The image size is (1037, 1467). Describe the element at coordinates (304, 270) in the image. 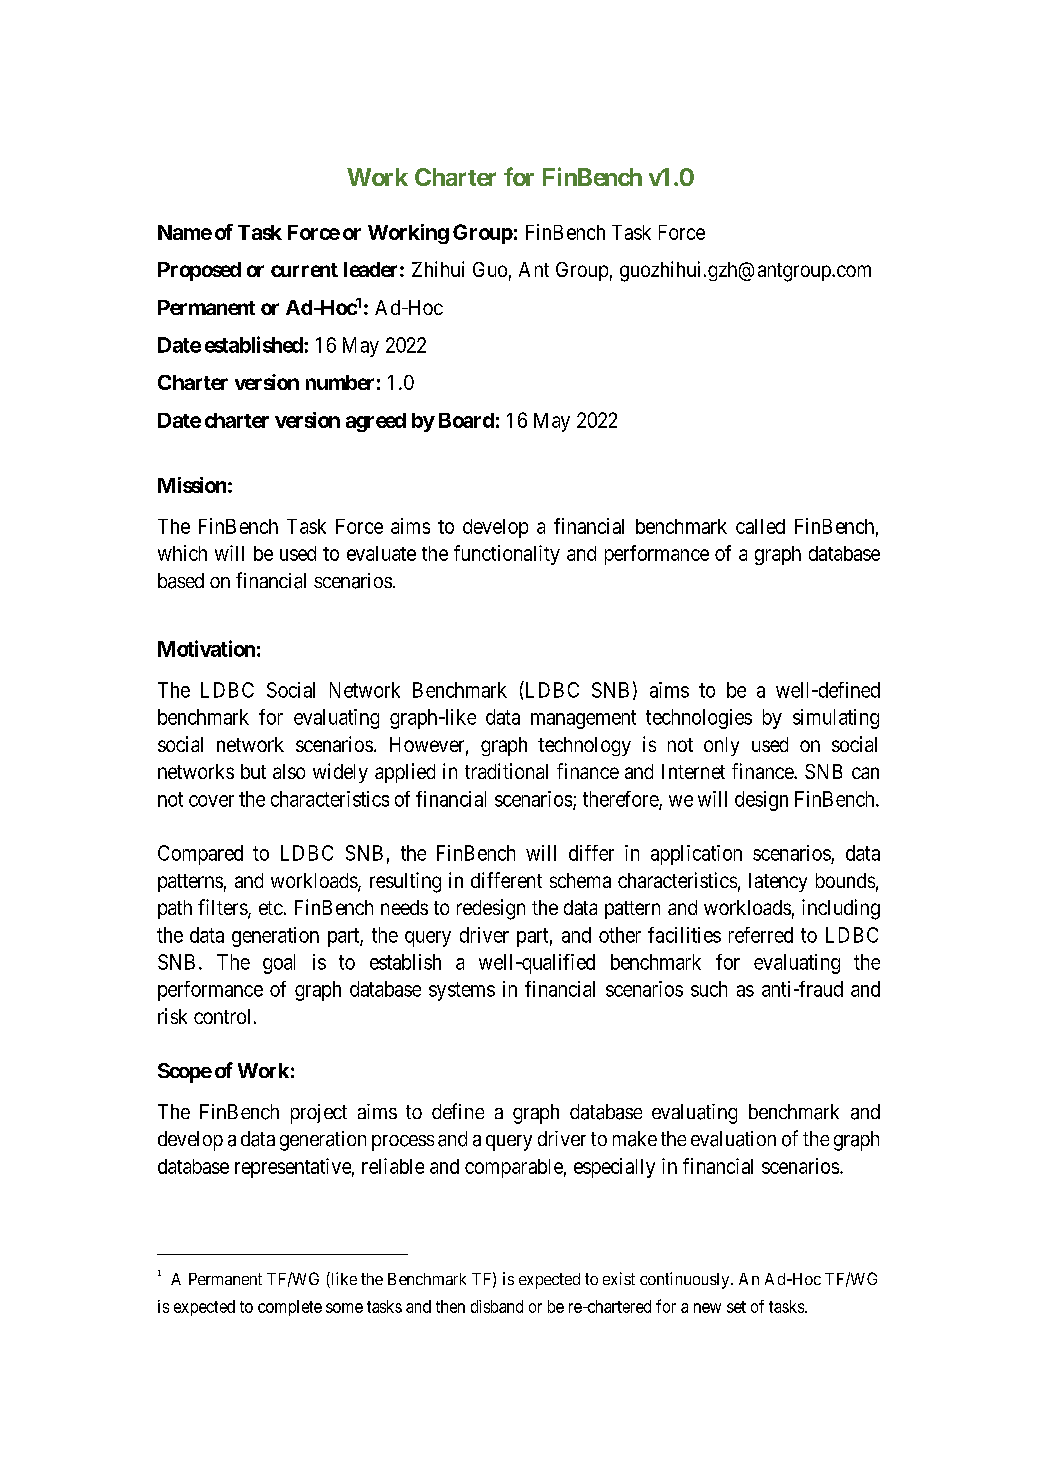

I see `current` at that location.
